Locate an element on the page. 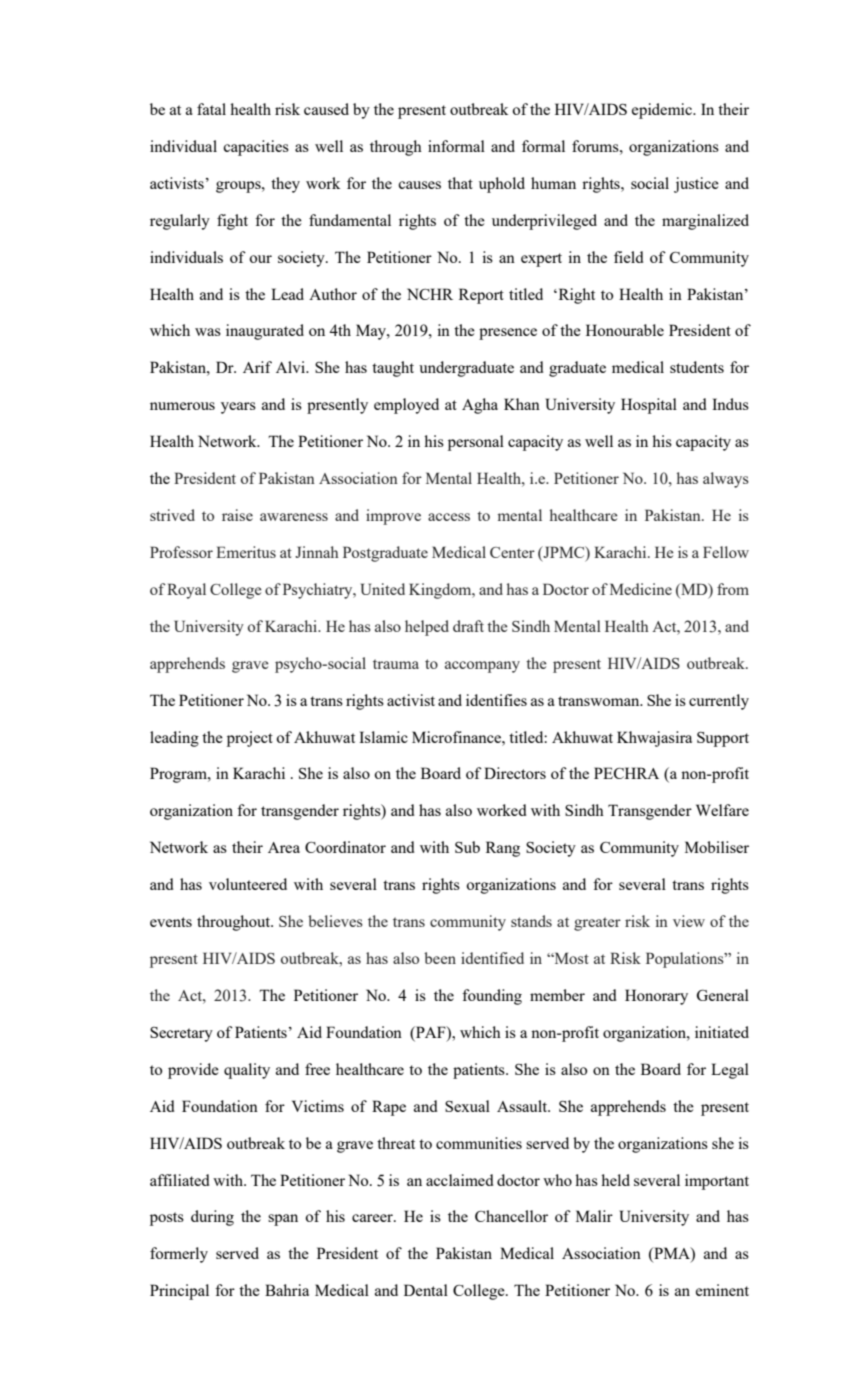 Image resolution: width=849 pixels, height=1400 pixels. founding is located at coordinates (492, 997).
